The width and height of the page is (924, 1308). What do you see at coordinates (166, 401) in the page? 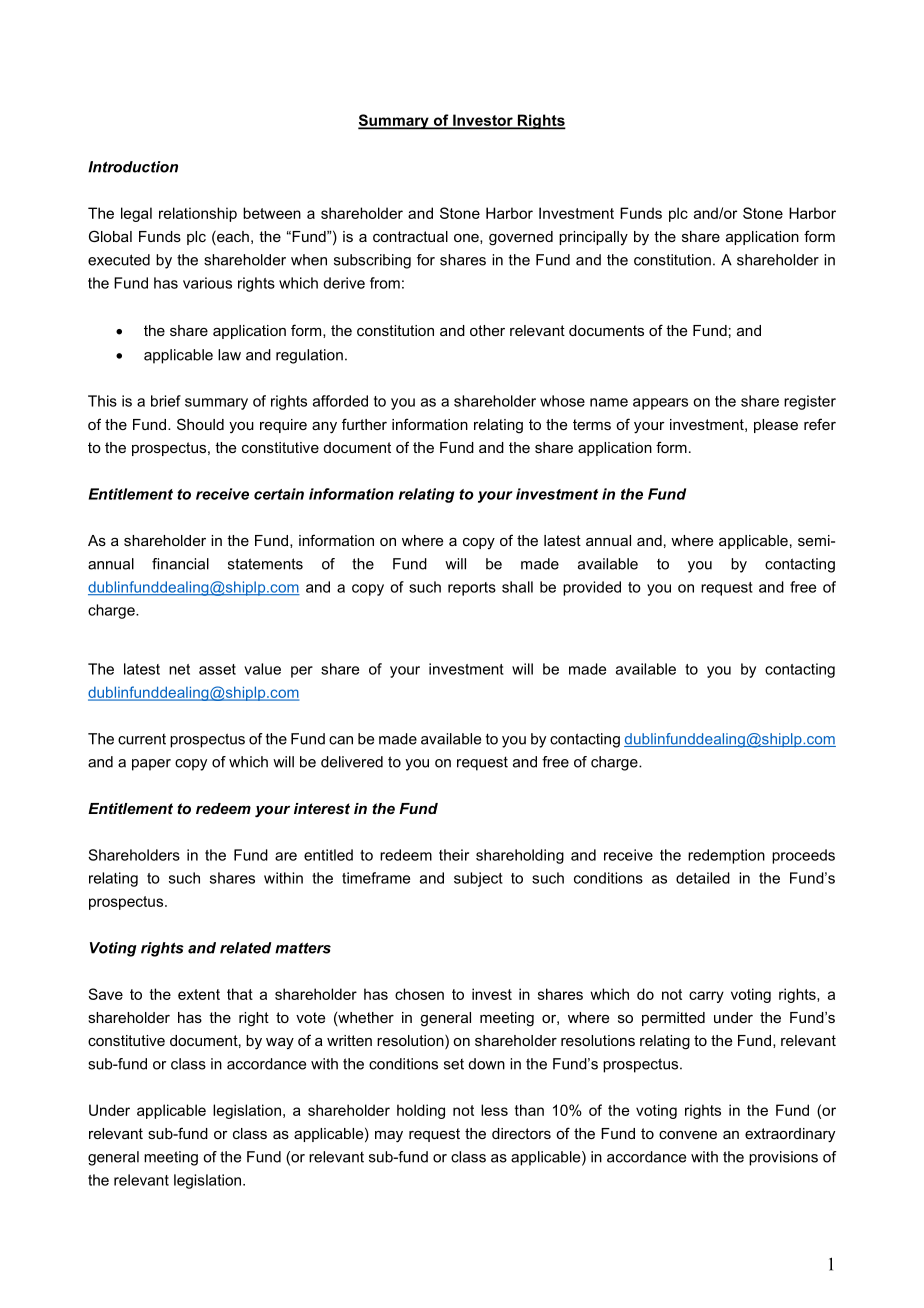
I see `brief` at bounding box center [166, 401].
